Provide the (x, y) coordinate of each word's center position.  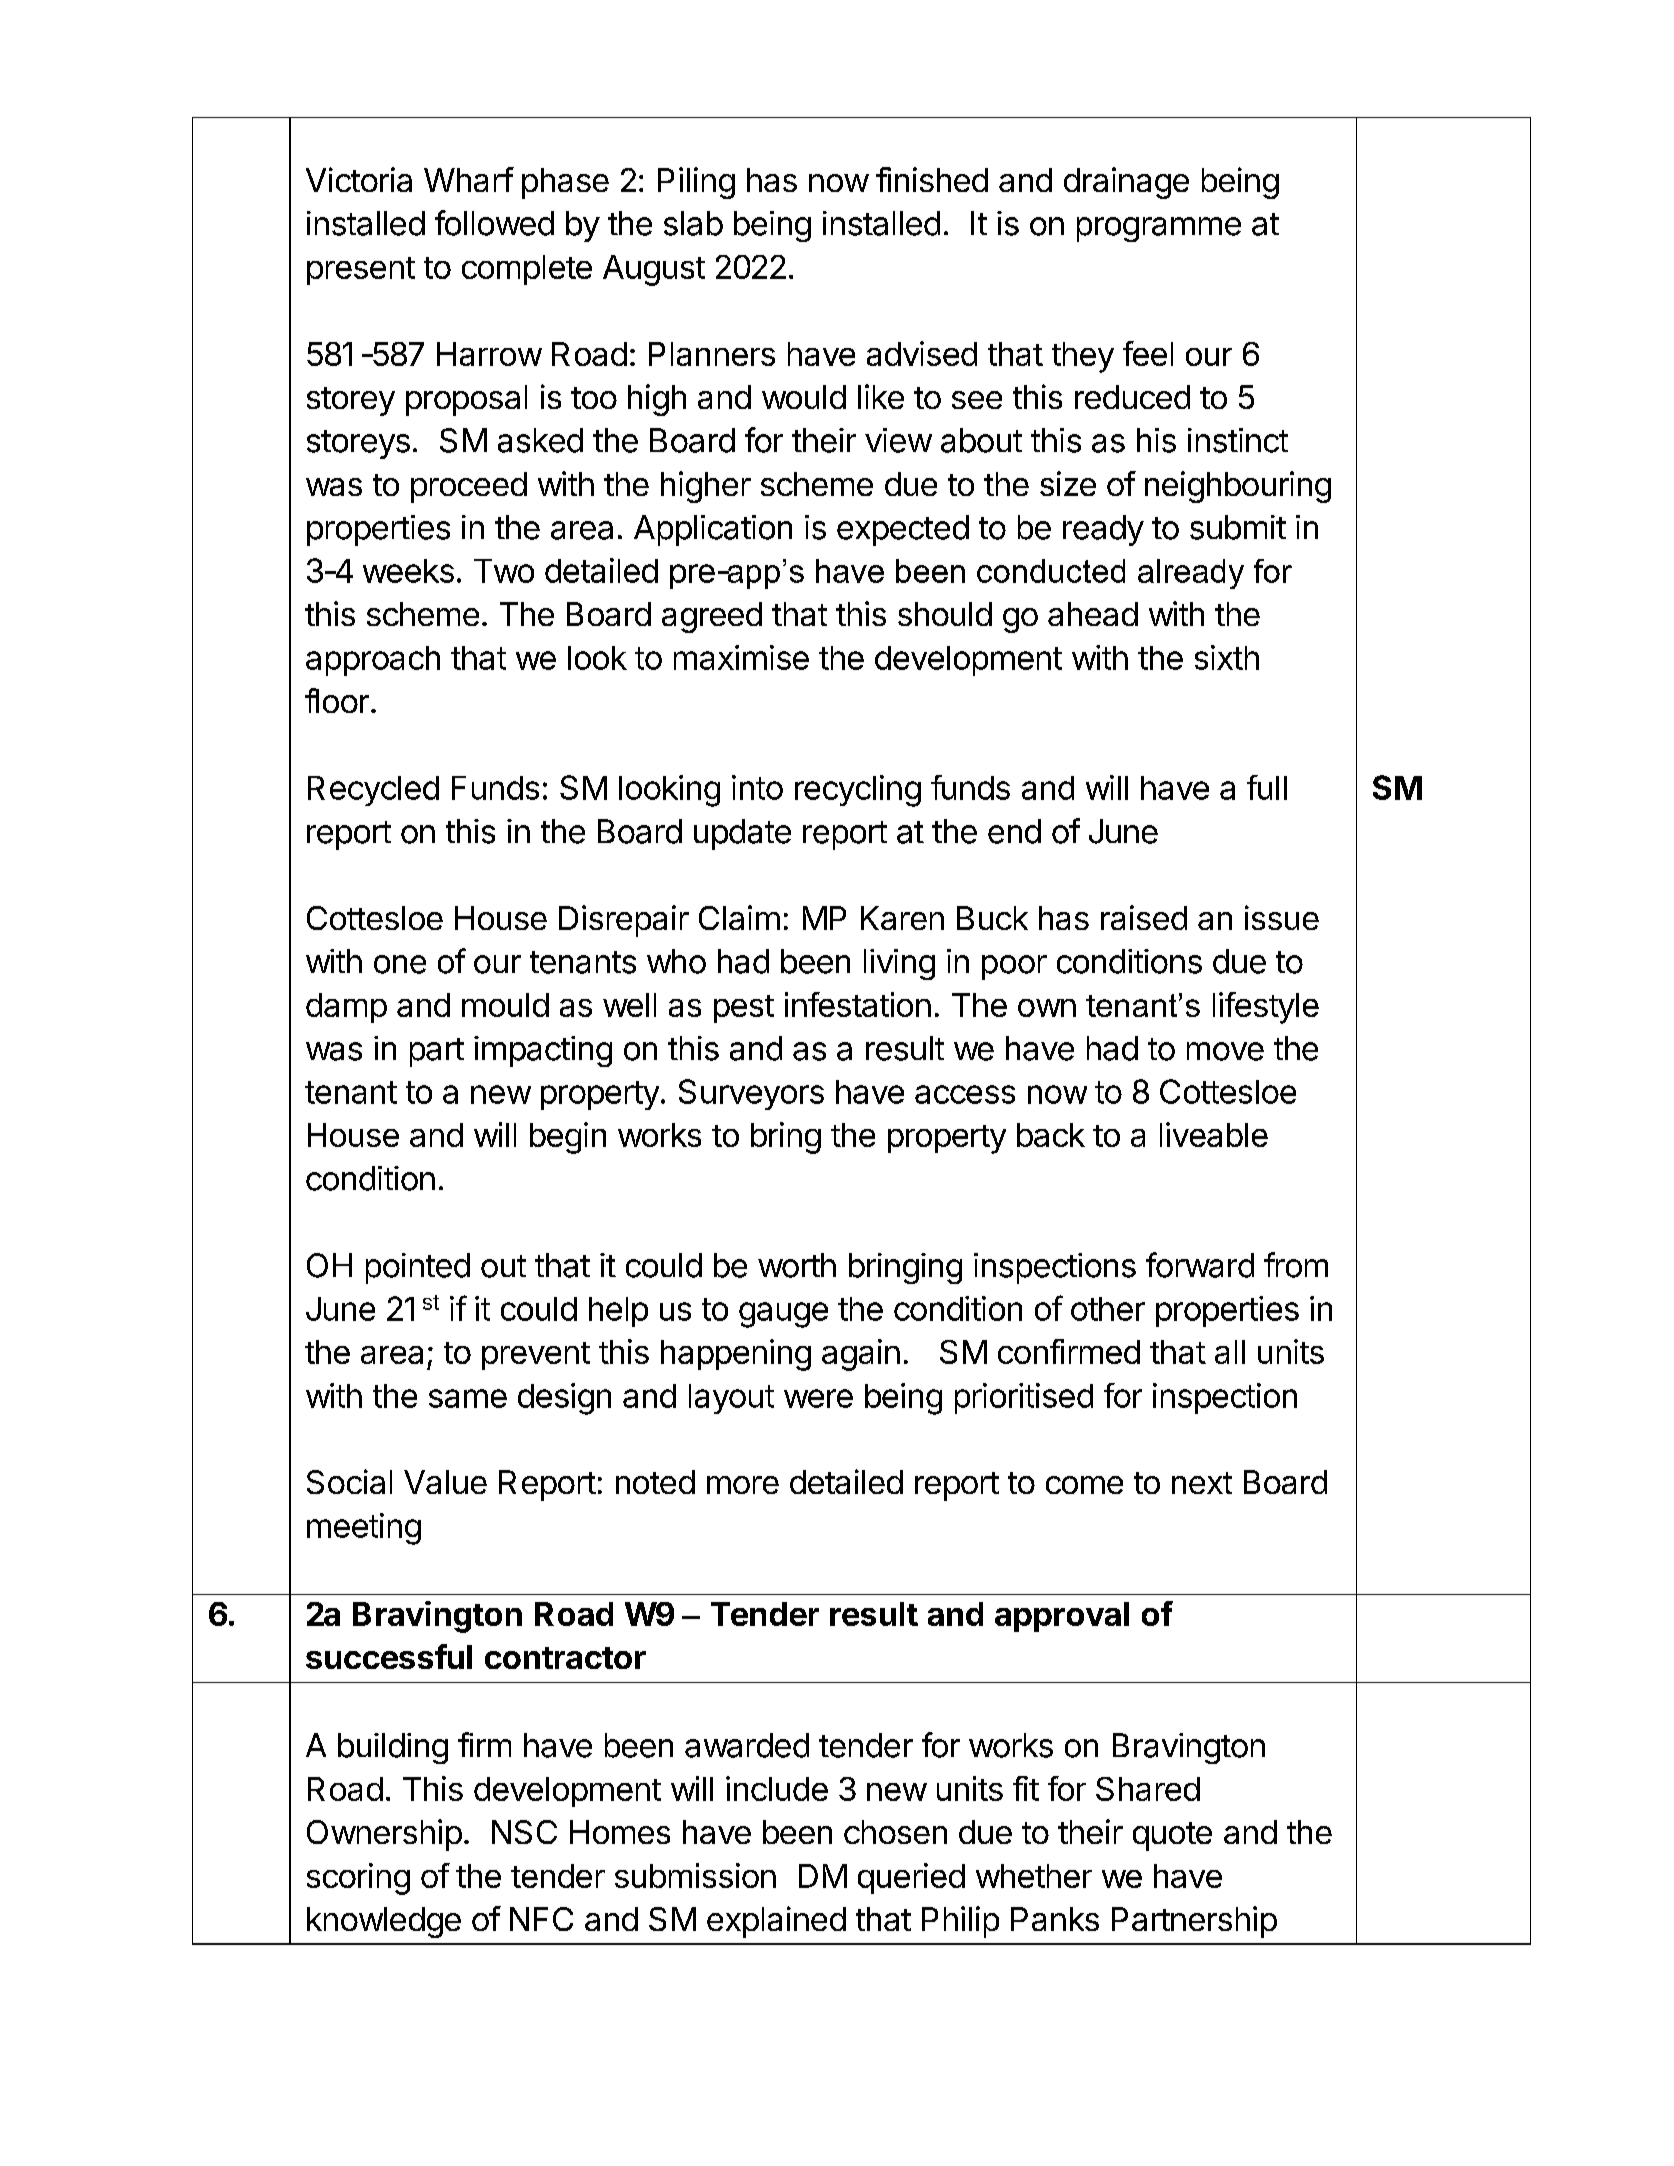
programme (1159, 229)
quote (1172, 1836)
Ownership (384, 1835)
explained (776, 1922)
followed (494, 223)
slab (693, 223)
